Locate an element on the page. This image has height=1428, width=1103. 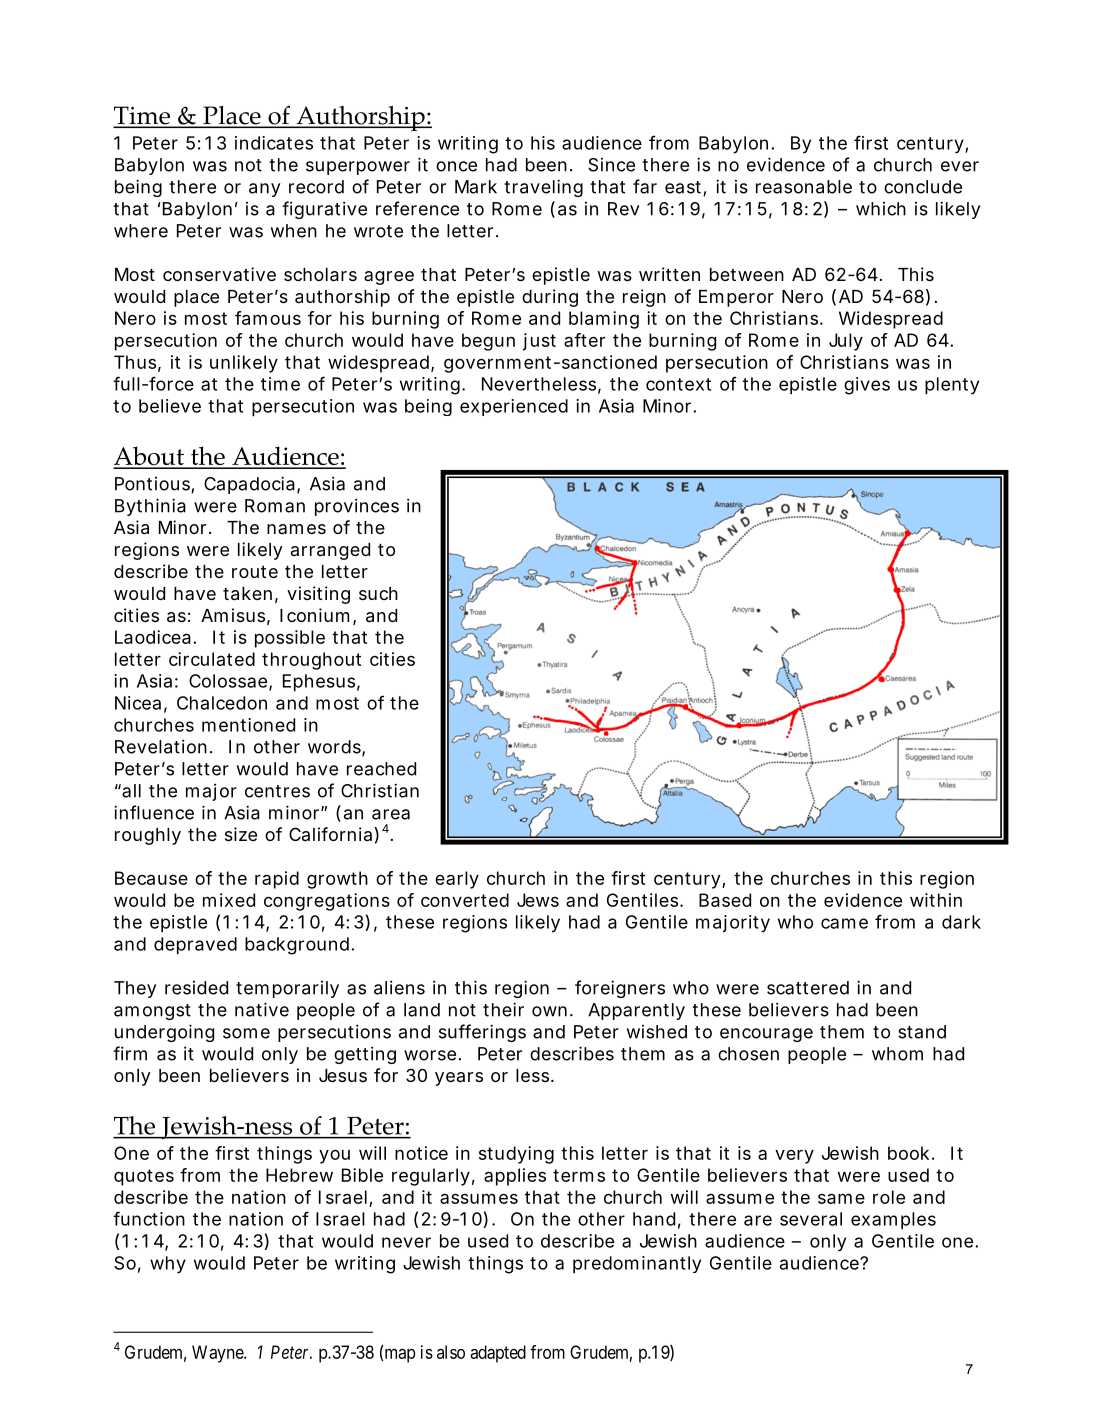
any is located at coordinates (264, 190).
